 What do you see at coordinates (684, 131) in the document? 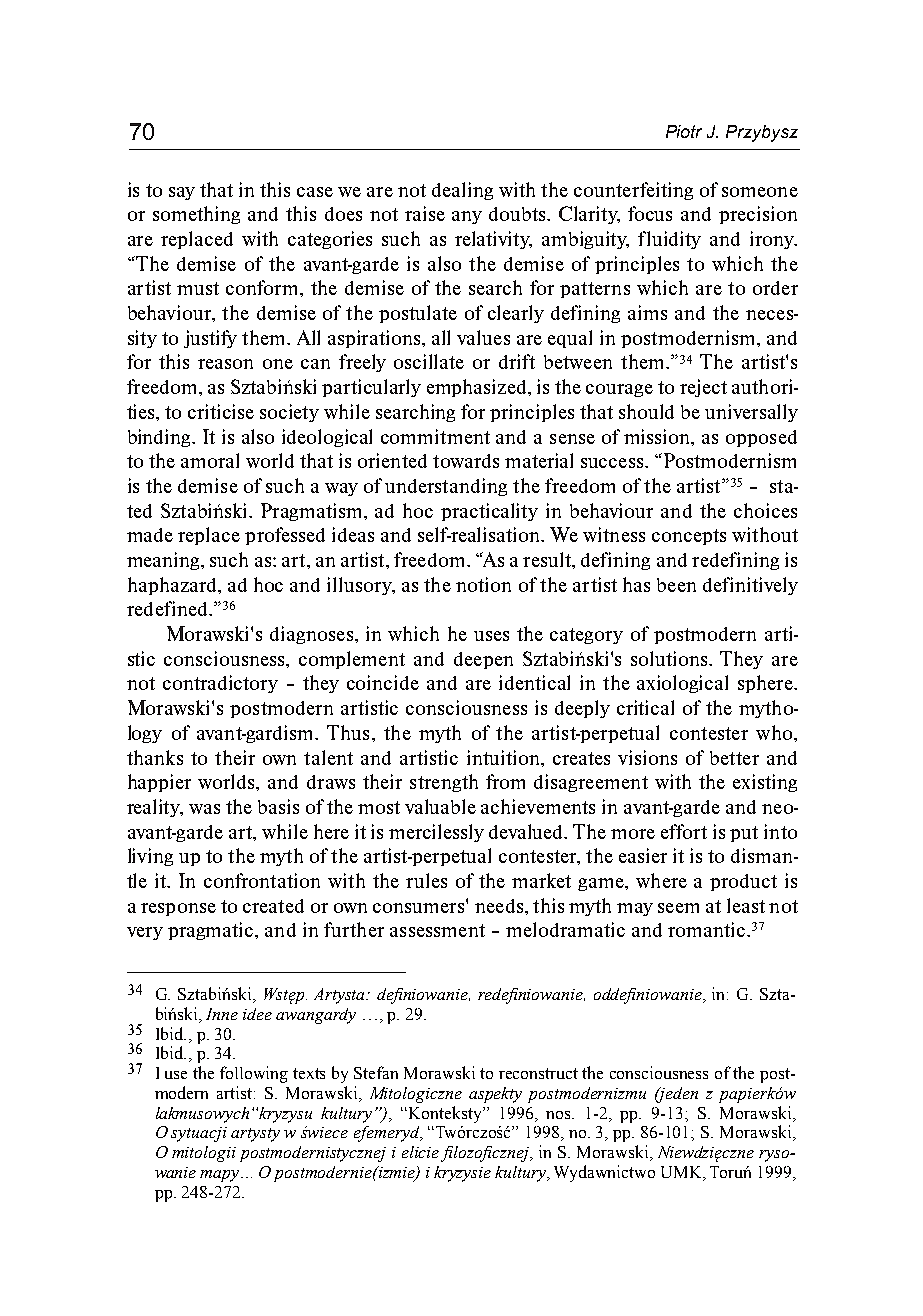
I see `Piotr` at bounding box center [684, 131].
